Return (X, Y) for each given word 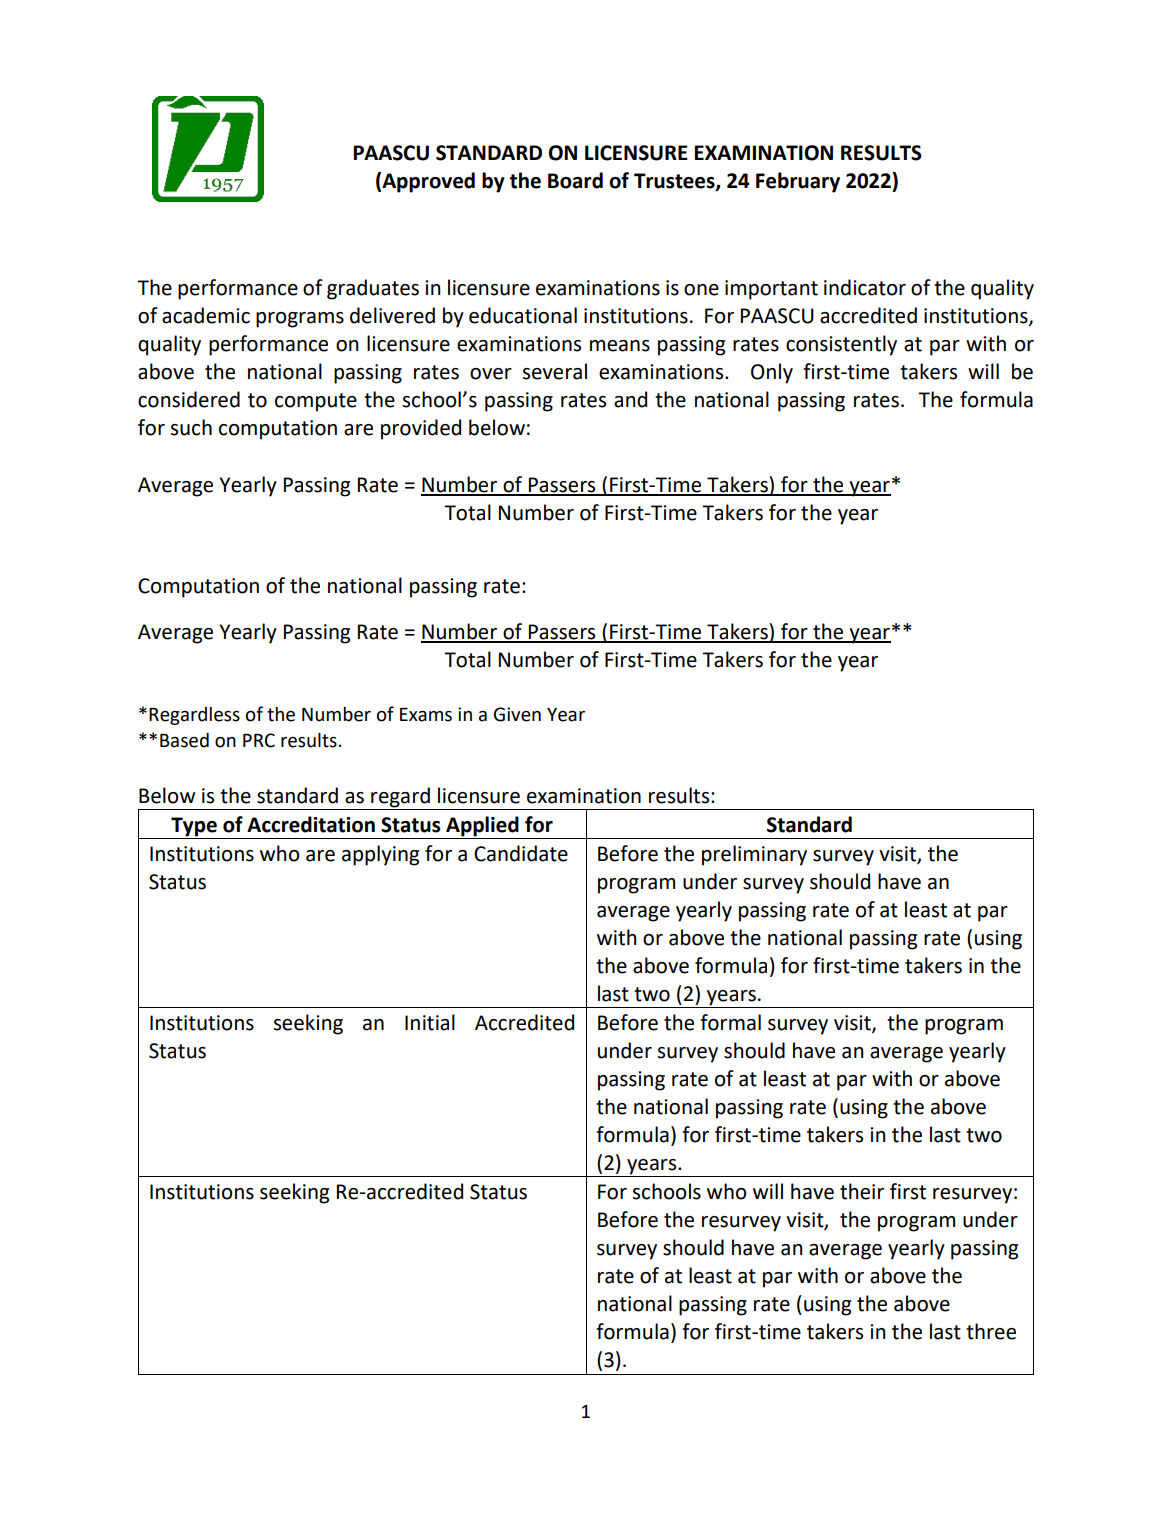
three (991, 1331)
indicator (865, 287)
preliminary (754, 855)
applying (380, 855)
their (862, 1191)
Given (517, 714)
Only (772, 373)
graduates (373, 289)
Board (575, 180)
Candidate (521, 853)
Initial (430, 1022)
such (191, 427)
